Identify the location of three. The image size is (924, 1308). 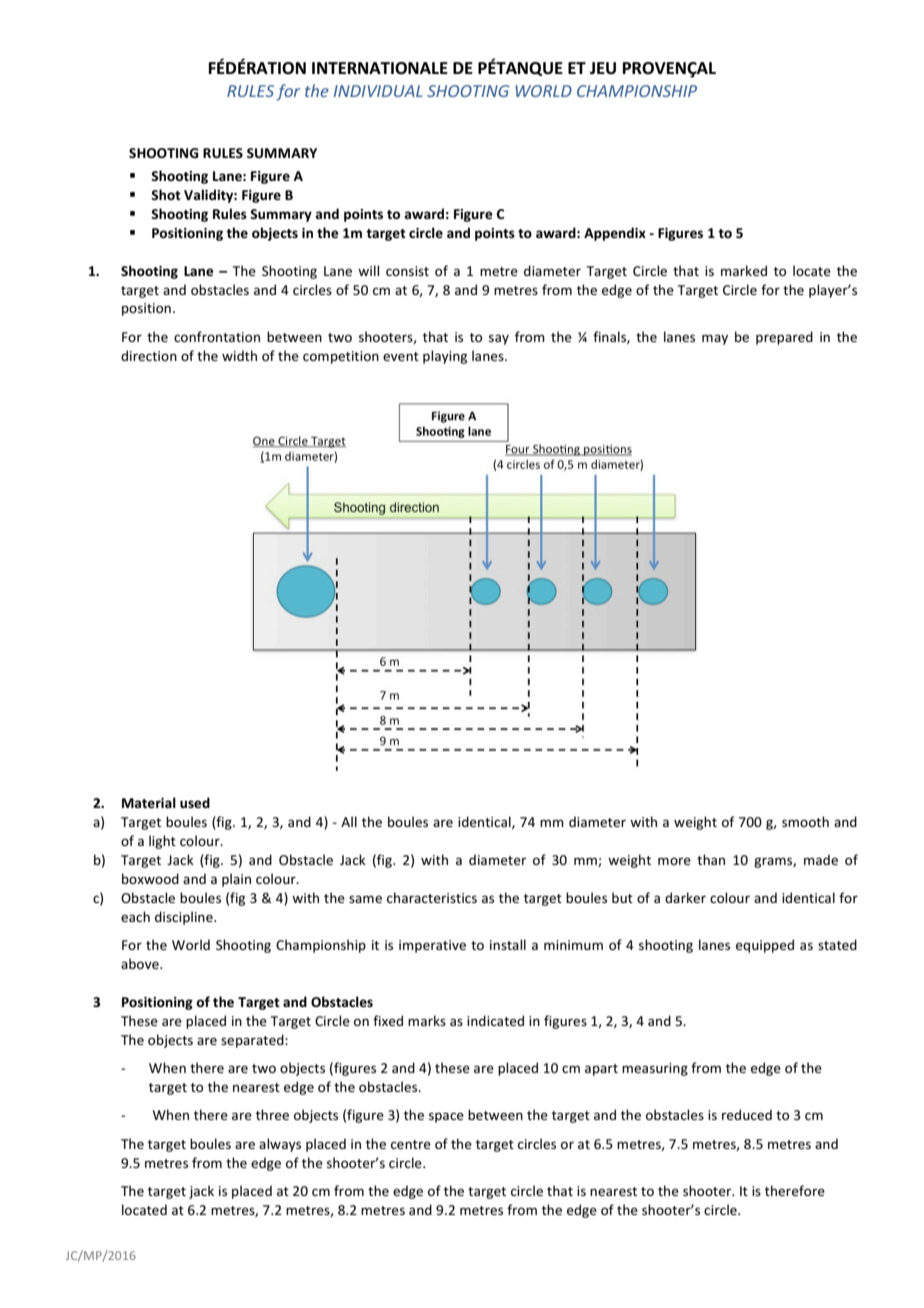
(272, 1114).
